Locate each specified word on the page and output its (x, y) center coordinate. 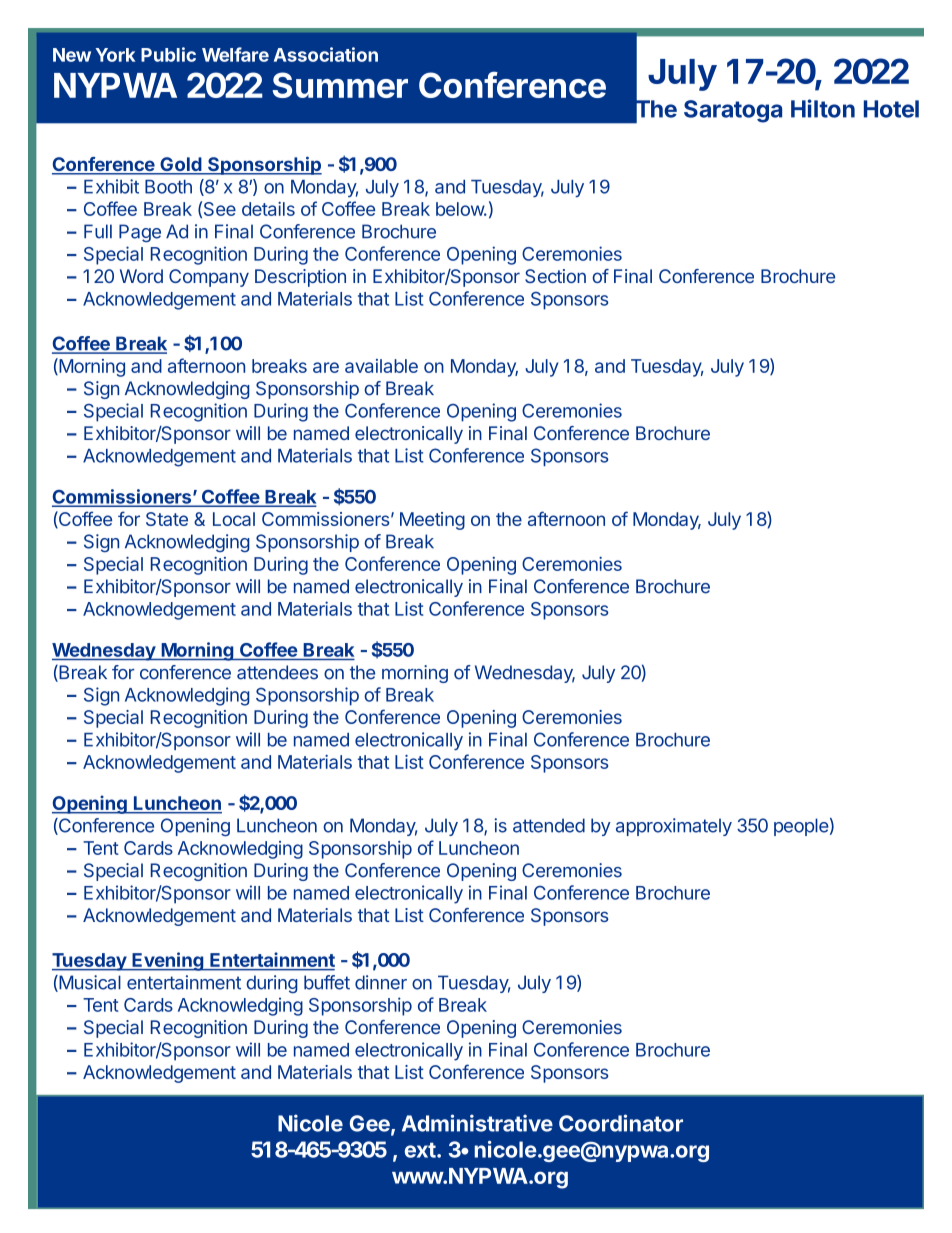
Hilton (823, 108)
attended (549, 825)
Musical (89, 983)
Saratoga (733, 111)
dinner (381, 982)
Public (168, 54)
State (167, 519)
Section (555, 276)
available (381, 366)
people (801, 827)
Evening (167, 961)
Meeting (432, 521)
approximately (674, 827)
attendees (277, 672)
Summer (340, 85)
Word (141, 276)
